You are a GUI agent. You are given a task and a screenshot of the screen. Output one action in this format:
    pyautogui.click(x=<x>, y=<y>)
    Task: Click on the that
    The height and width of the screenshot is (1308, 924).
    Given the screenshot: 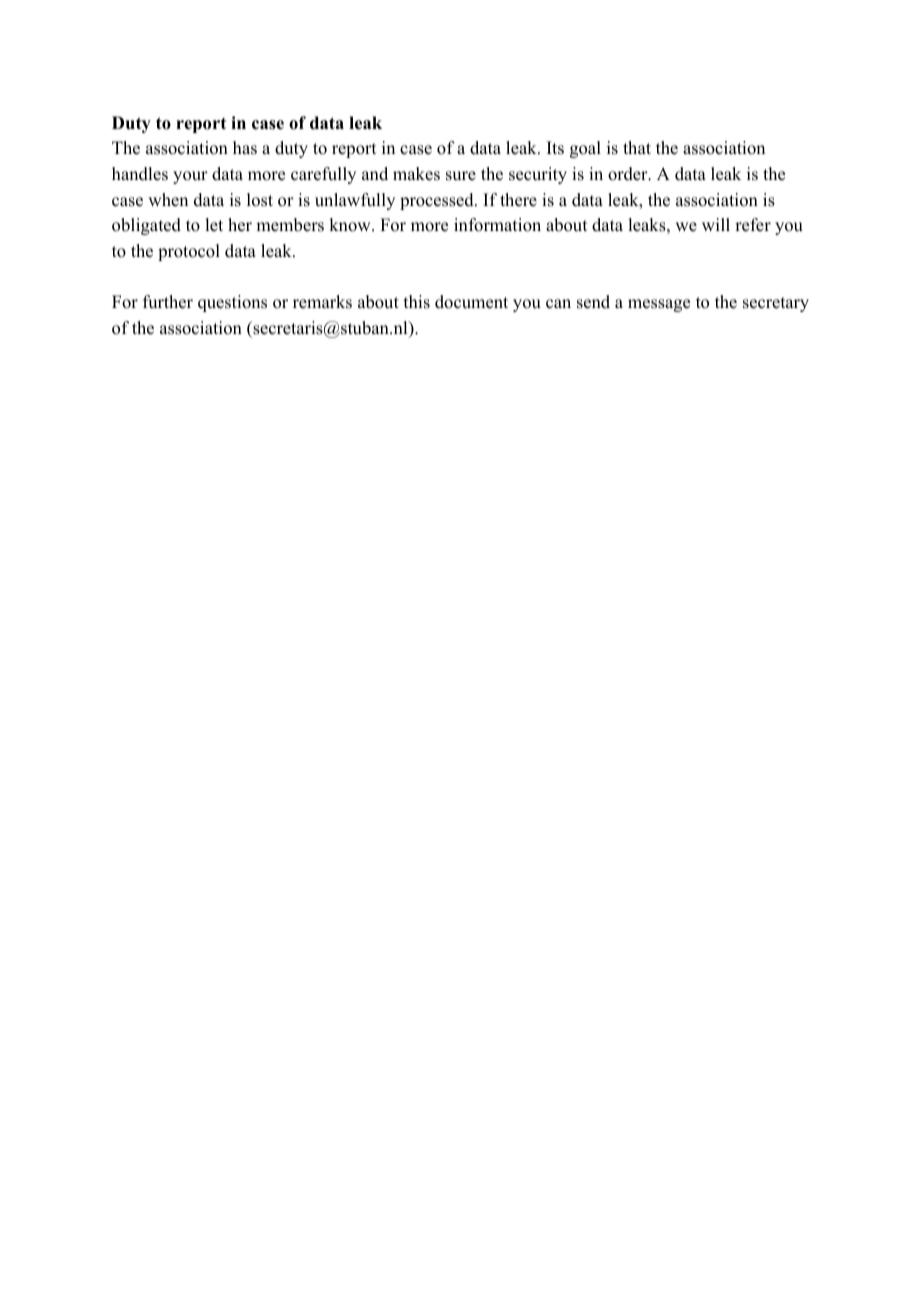 What is the action you would take?
    pyautogui.click(x=637, y=147)
